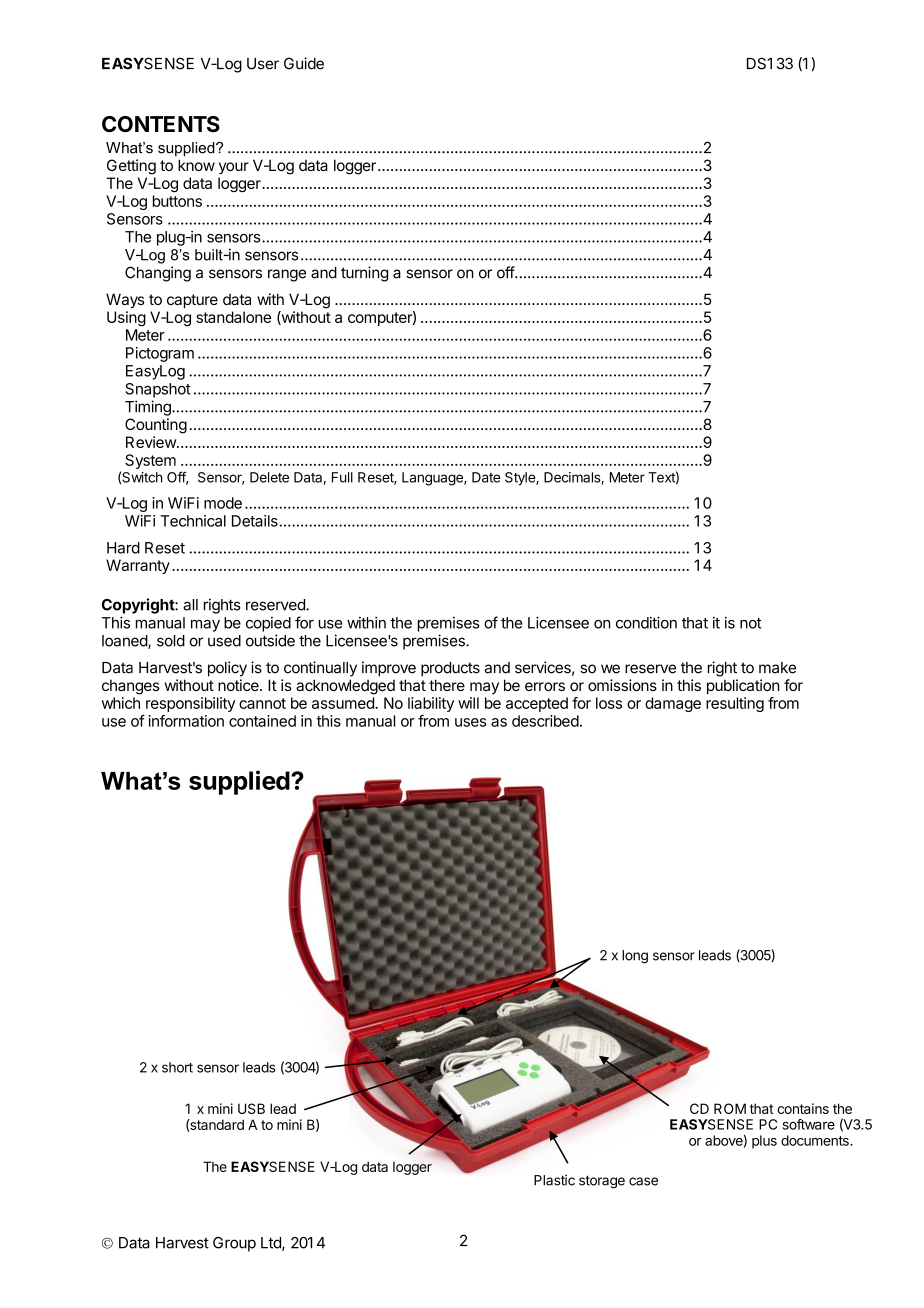 This image has height=1308, width=924. Describe the element at coordinates (224, 641) in the image. I see `used` at that location.
